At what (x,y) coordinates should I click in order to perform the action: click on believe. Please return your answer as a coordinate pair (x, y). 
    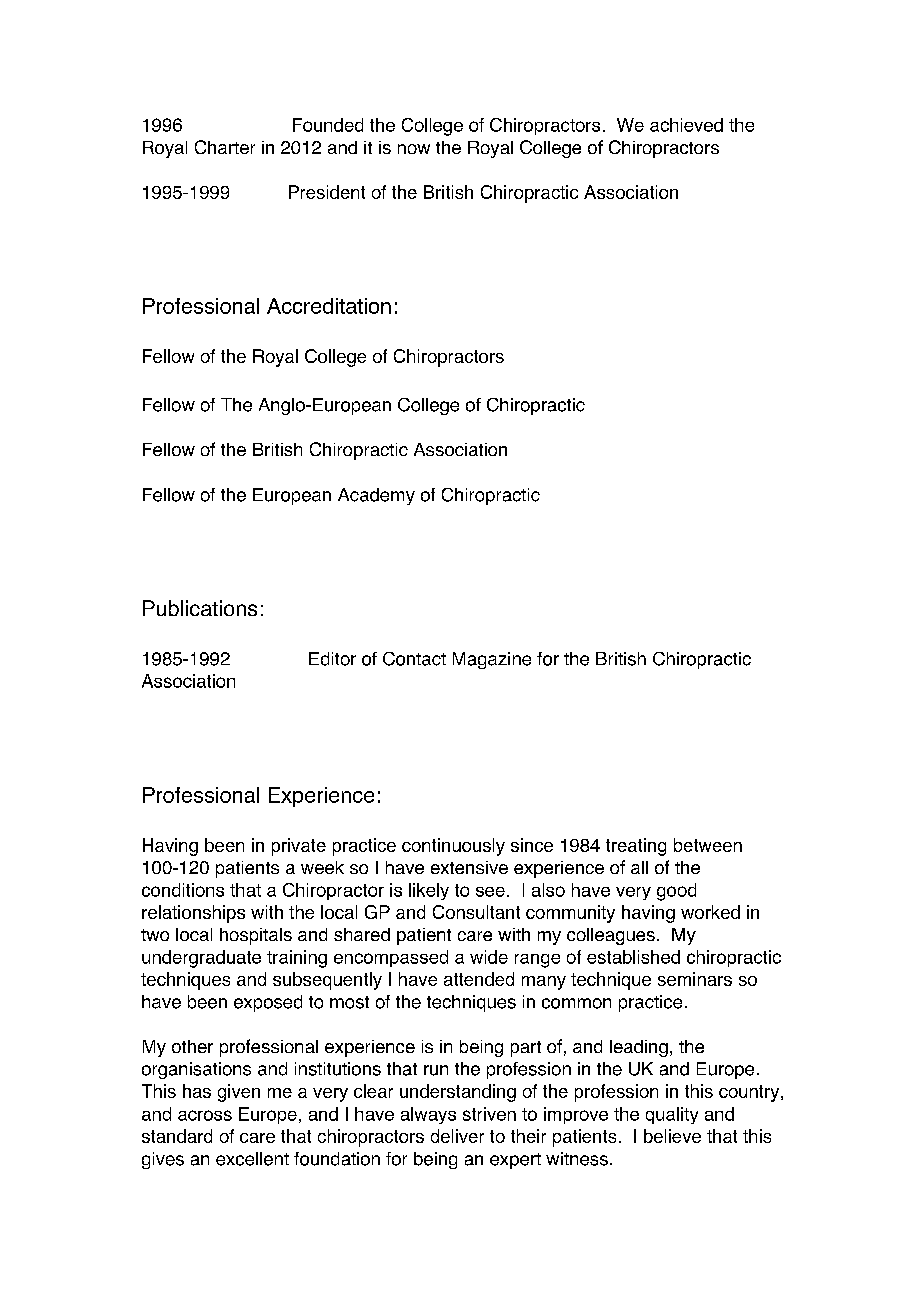
    Looking at the image, I should click on (672, 1136).
